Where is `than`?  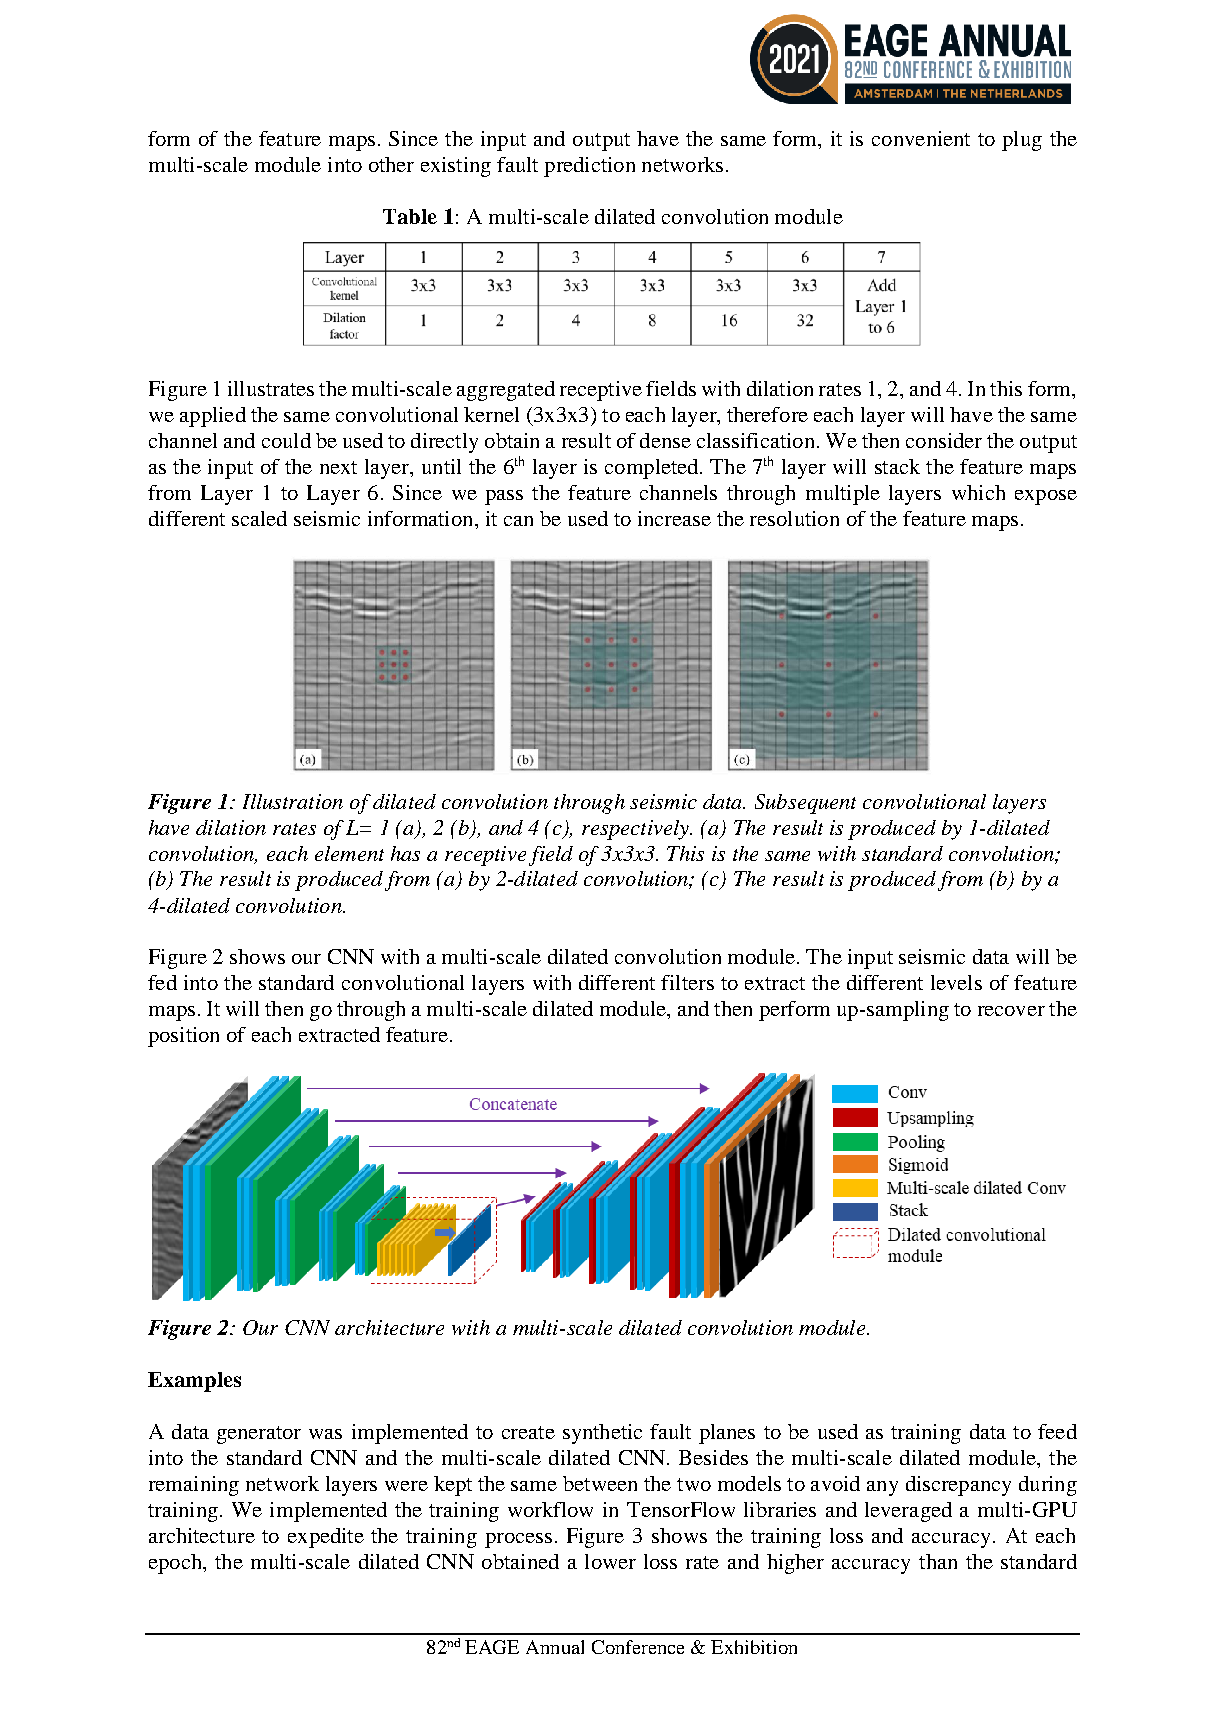 than is located at coordinates (938, 1561).
